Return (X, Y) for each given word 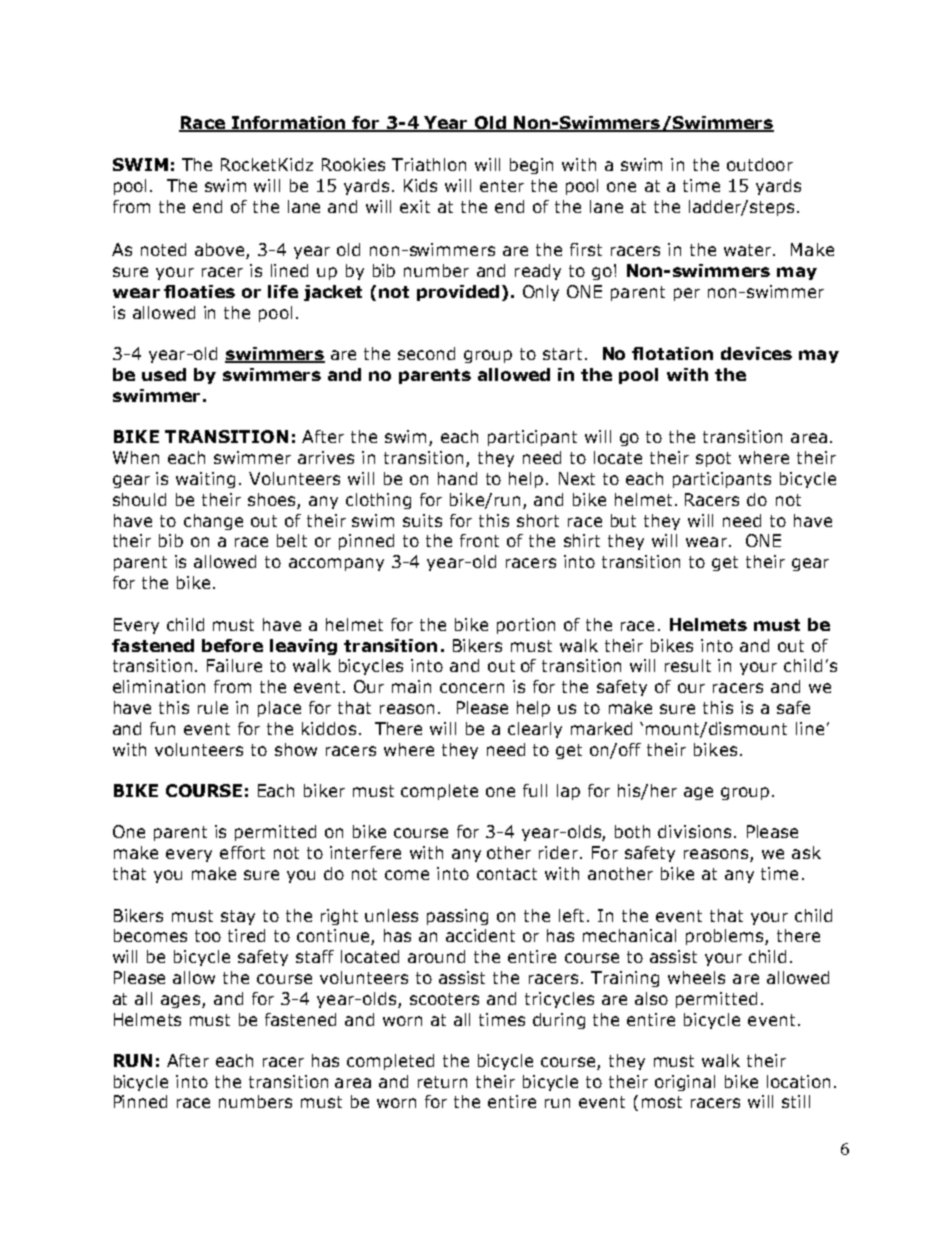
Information (289, 124)
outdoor (760, 164)
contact (507, 874)
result (688, 665)
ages (180, 1001)
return (442, 1082)
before (232, 645)
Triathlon (429, 164)
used (164, 374)
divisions (694, 831)
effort (242, 852)
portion (526, 626)
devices (756, 353)
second (426, 353)
